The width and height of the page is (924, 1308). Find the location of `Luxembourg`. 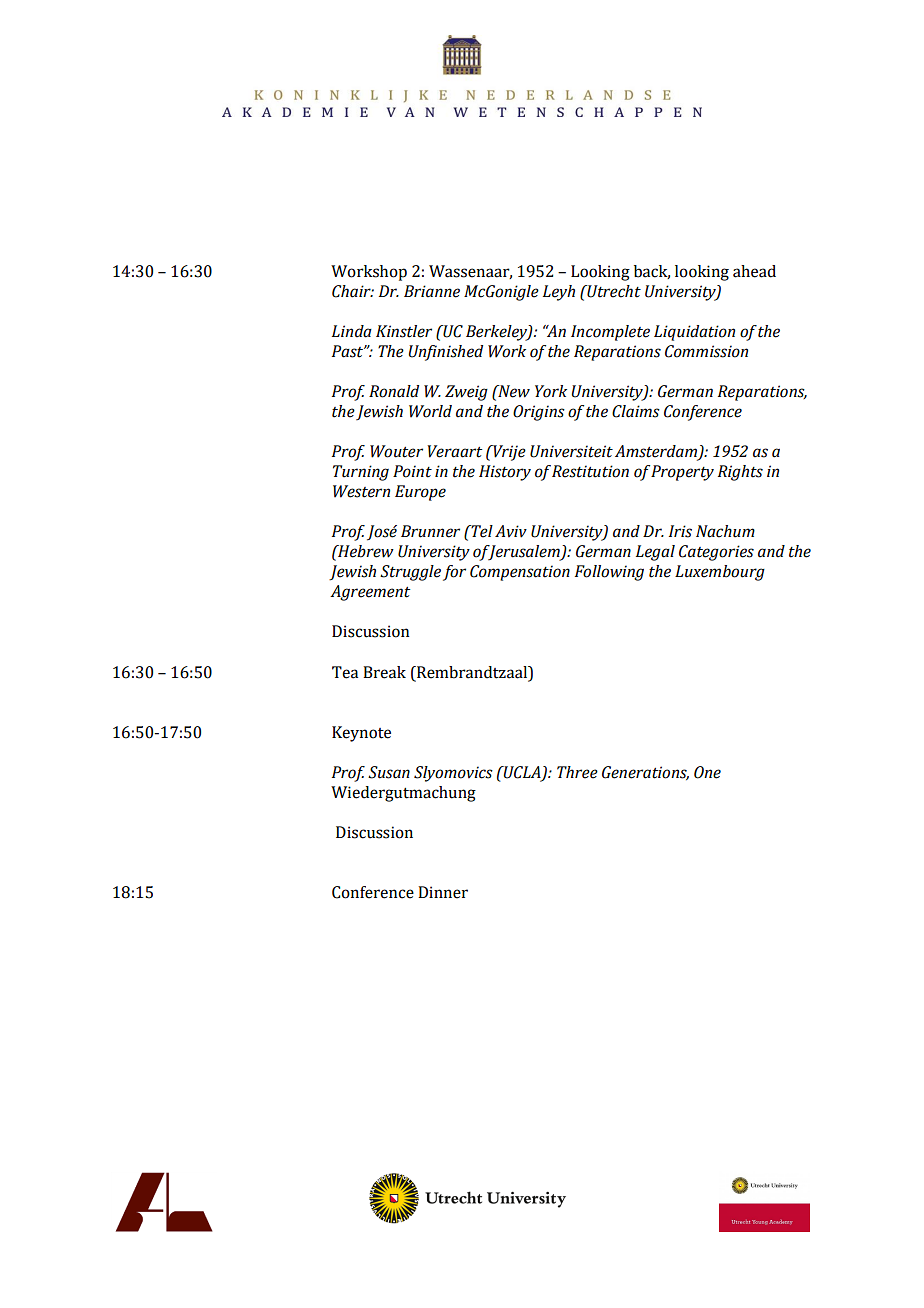

Luxembourg is located at coordinates (720, 573).
